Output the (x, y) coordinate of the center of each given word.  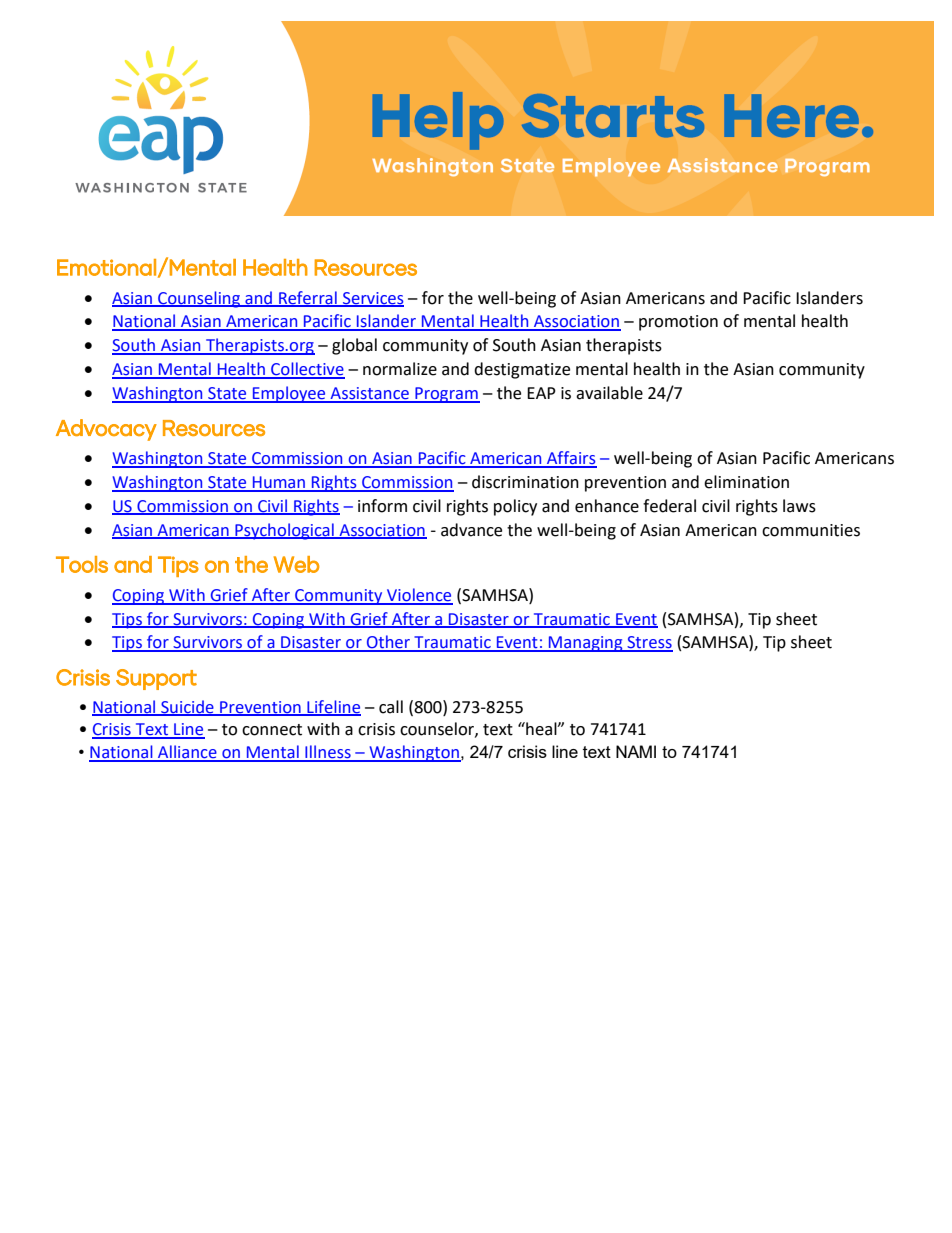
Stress (649, 643)
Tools (82, 564)
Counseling (199, 299)
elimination (746, 482)
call (391, 707)
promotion (678, 323)
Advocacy (106, 430)
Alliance (187, 753)
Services (372, 299)
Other (389, 643)
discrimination (525, 482)
